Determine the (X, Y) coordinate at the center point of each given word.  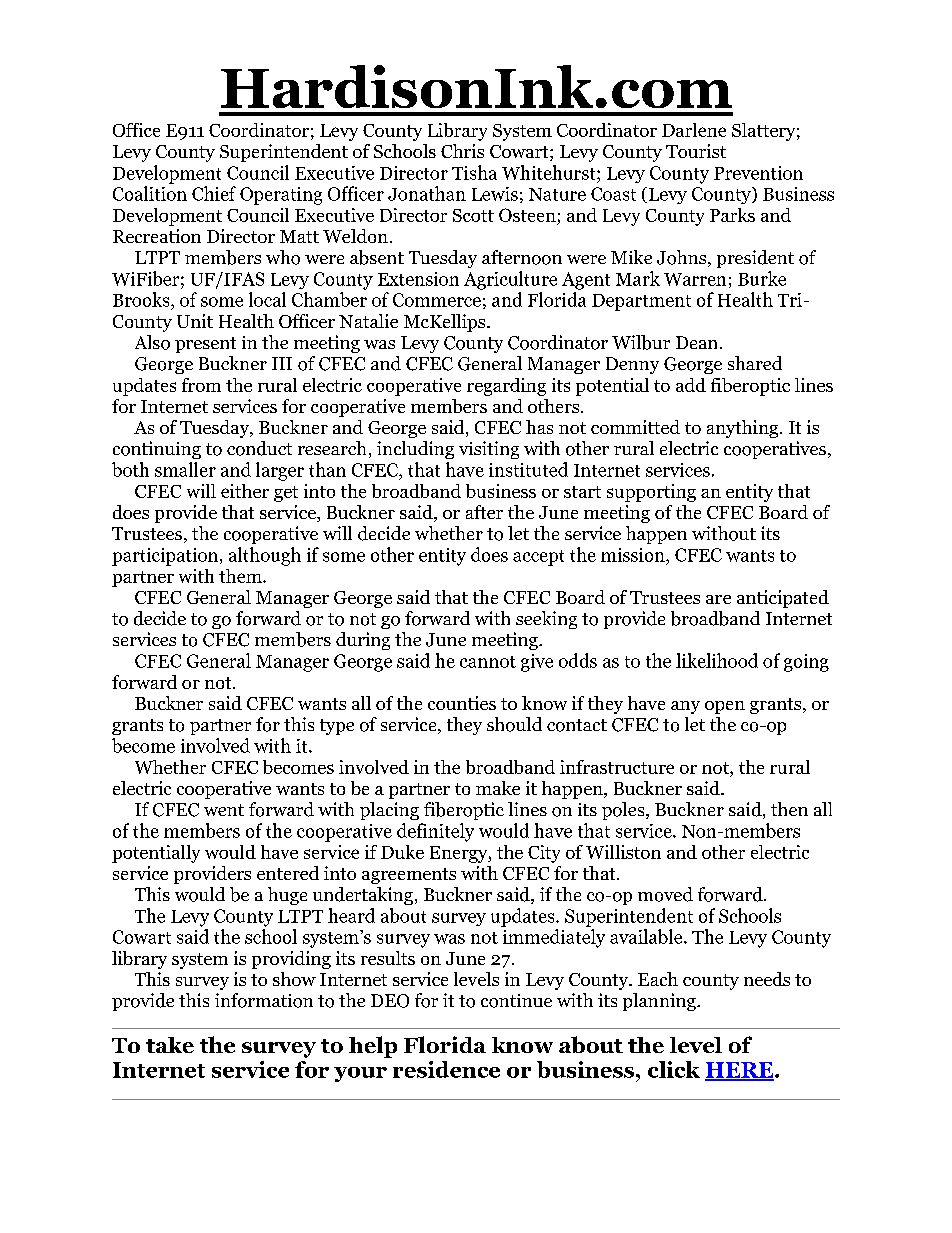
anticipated (783, 599)
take (170, 1045)
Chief (214, 193)
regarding (506, 387)
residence (446, 1069)
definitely (435, 832)
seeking (546, 620)
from (201, 385)
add (691, 385)
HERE (740, 1071)
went (224, 810)
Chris (462, 151)
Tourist (696, 151)
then (789, 809)
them (241, 576)
